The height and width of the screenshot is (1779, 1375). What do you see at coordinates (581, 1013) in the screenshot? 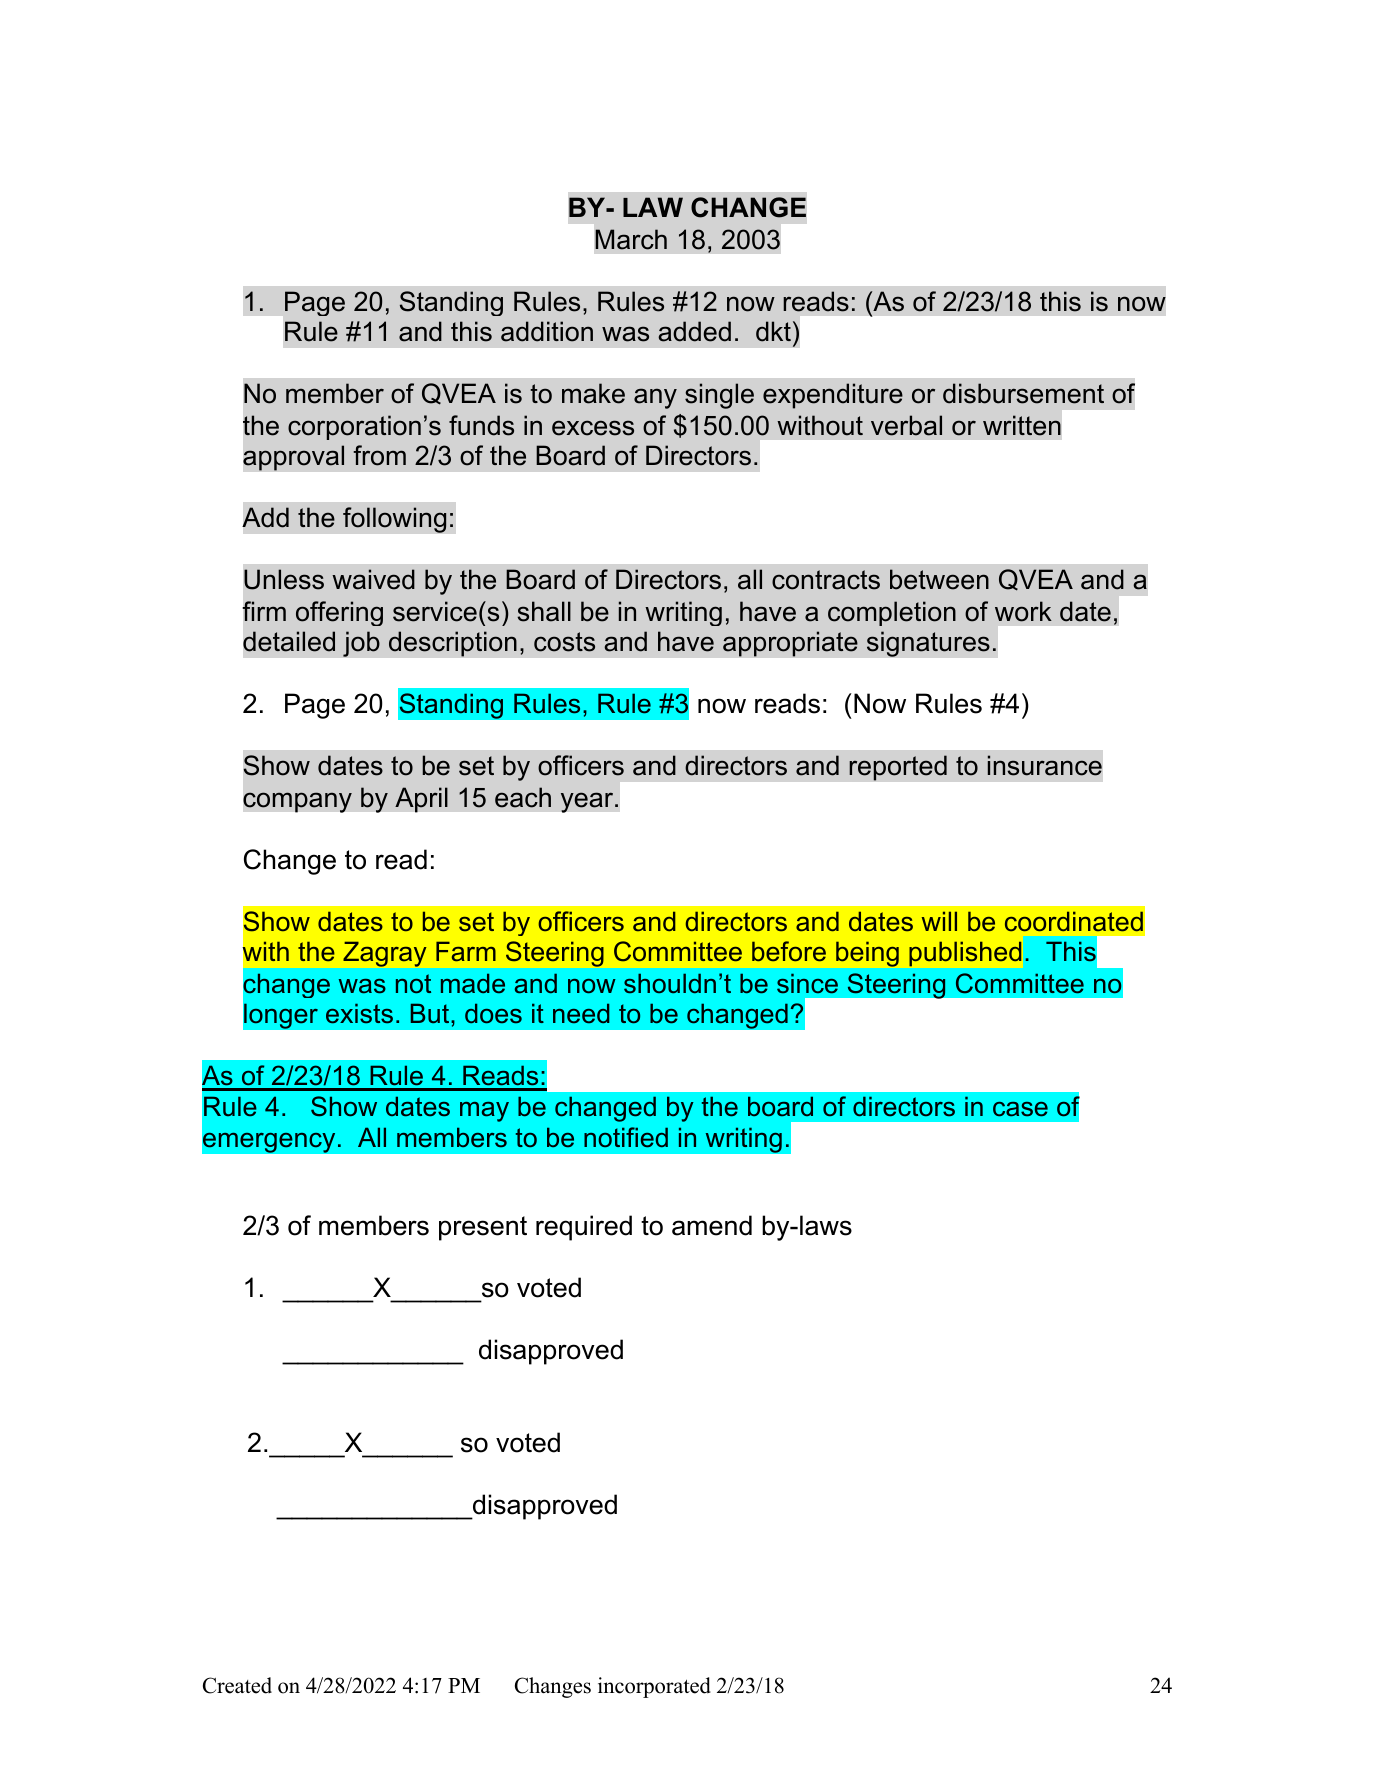
I see `need` at bounding box center [581, 1013].
